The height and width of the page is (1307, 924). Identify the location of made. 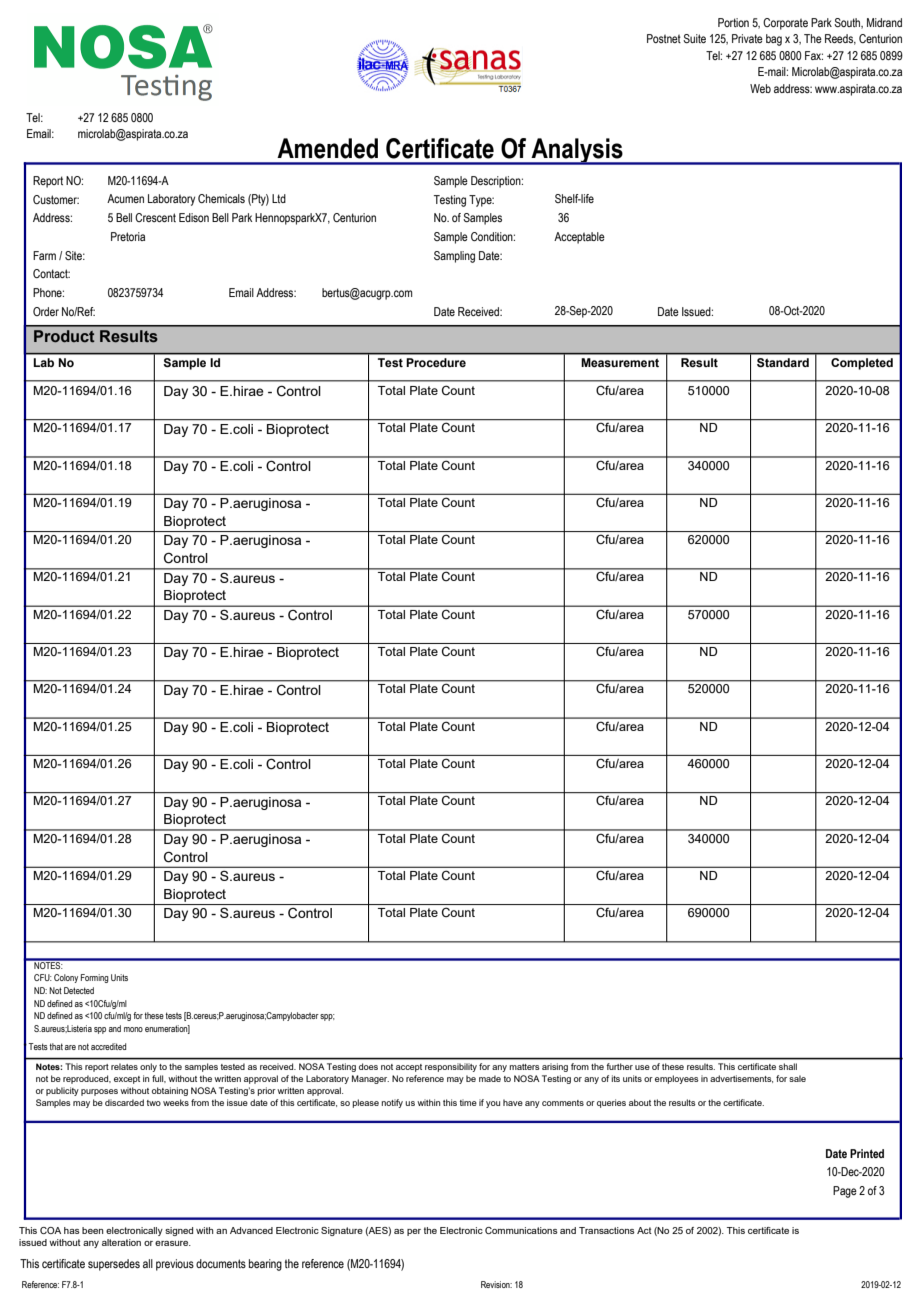
(490, 1078).
